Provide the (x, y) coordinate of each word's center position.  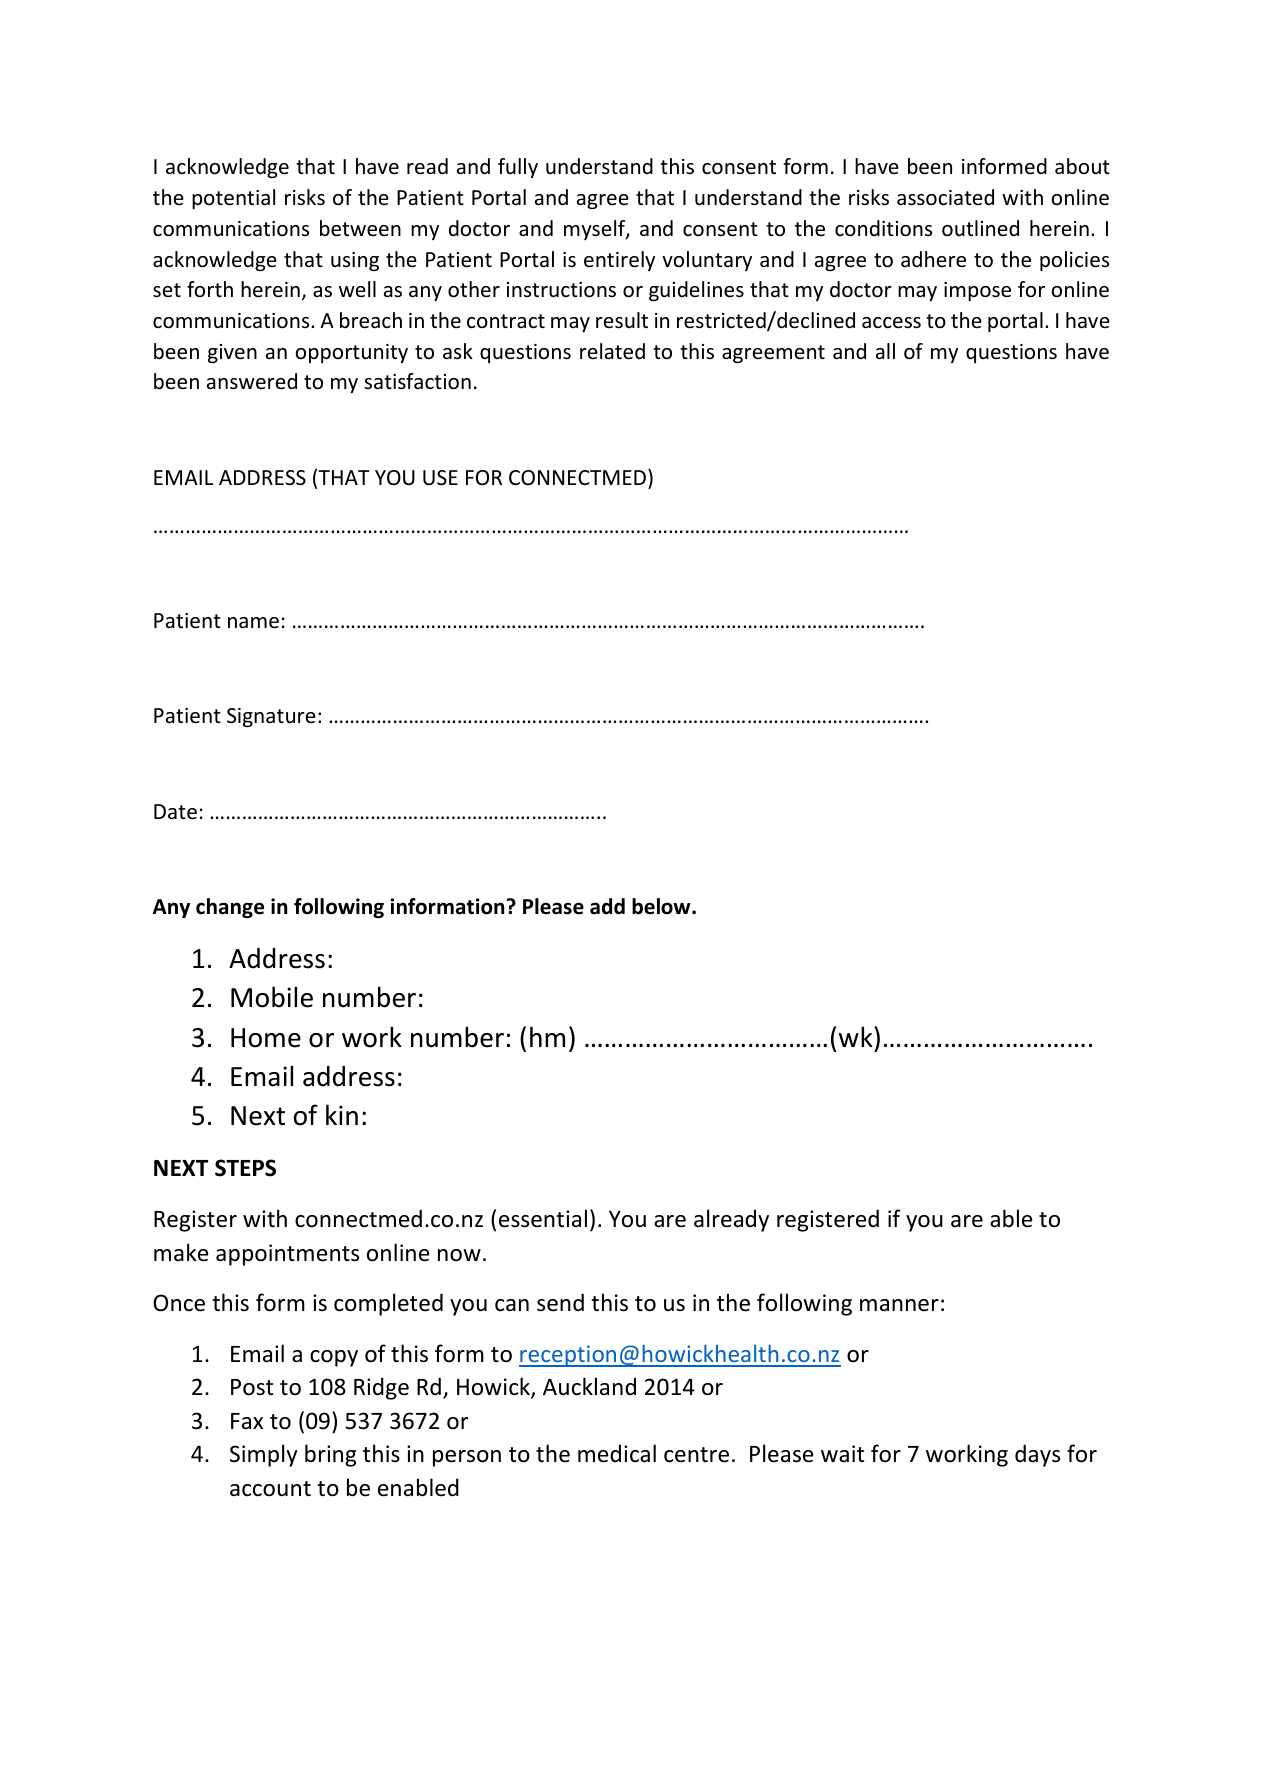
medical (617, 1453)
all (885, 351)
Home (266, 1038)
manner (899, 1305)
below (662, 906)
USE (440, 478)
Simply (264, 1455)
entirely (619, 261)
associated (945, 197)
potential (233, 199)
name (253, 623)
